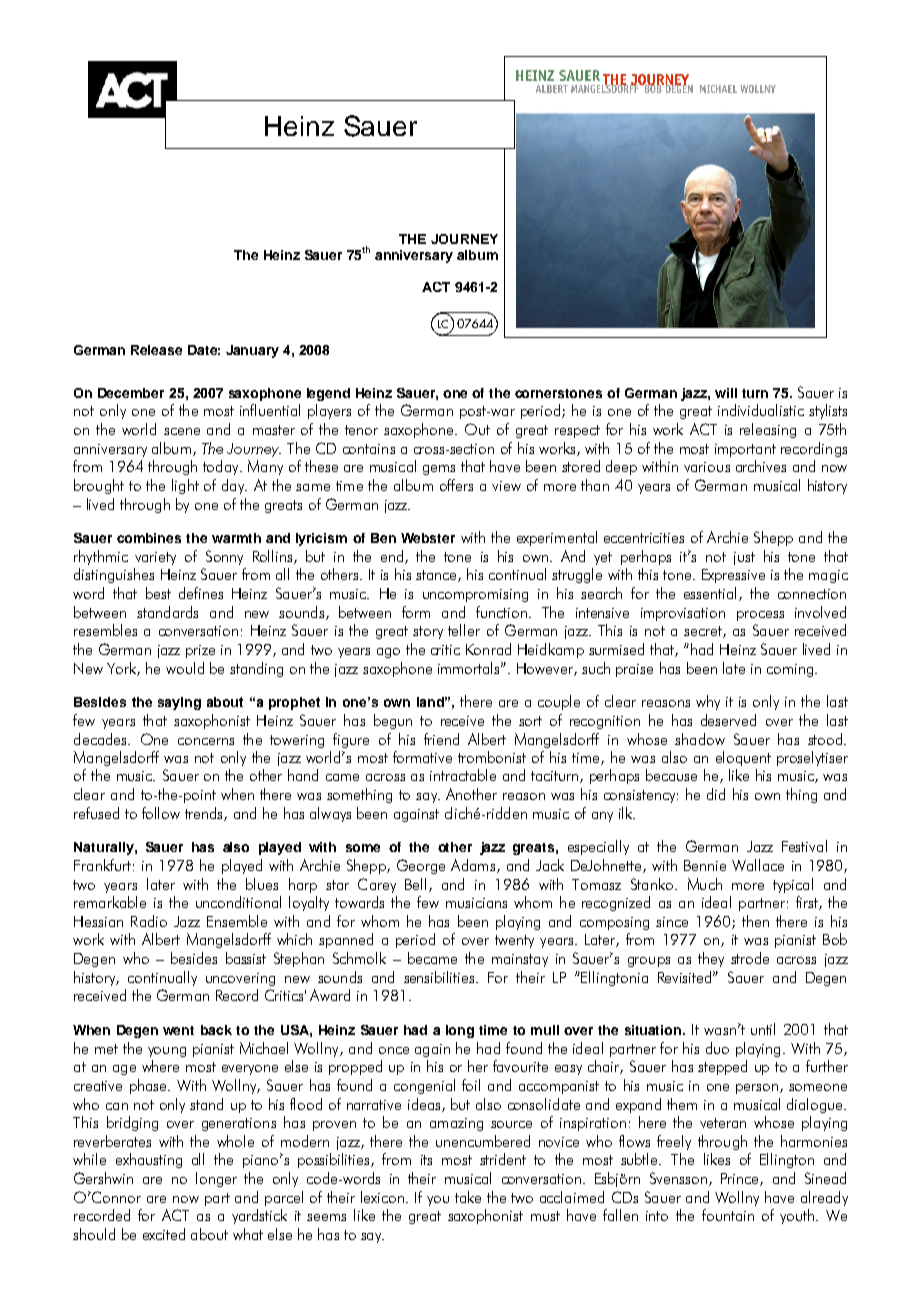 The width and height of the image is (924, 1308). Describe the element at coordinates (716, 794) in the image. I see `did` at that location.
